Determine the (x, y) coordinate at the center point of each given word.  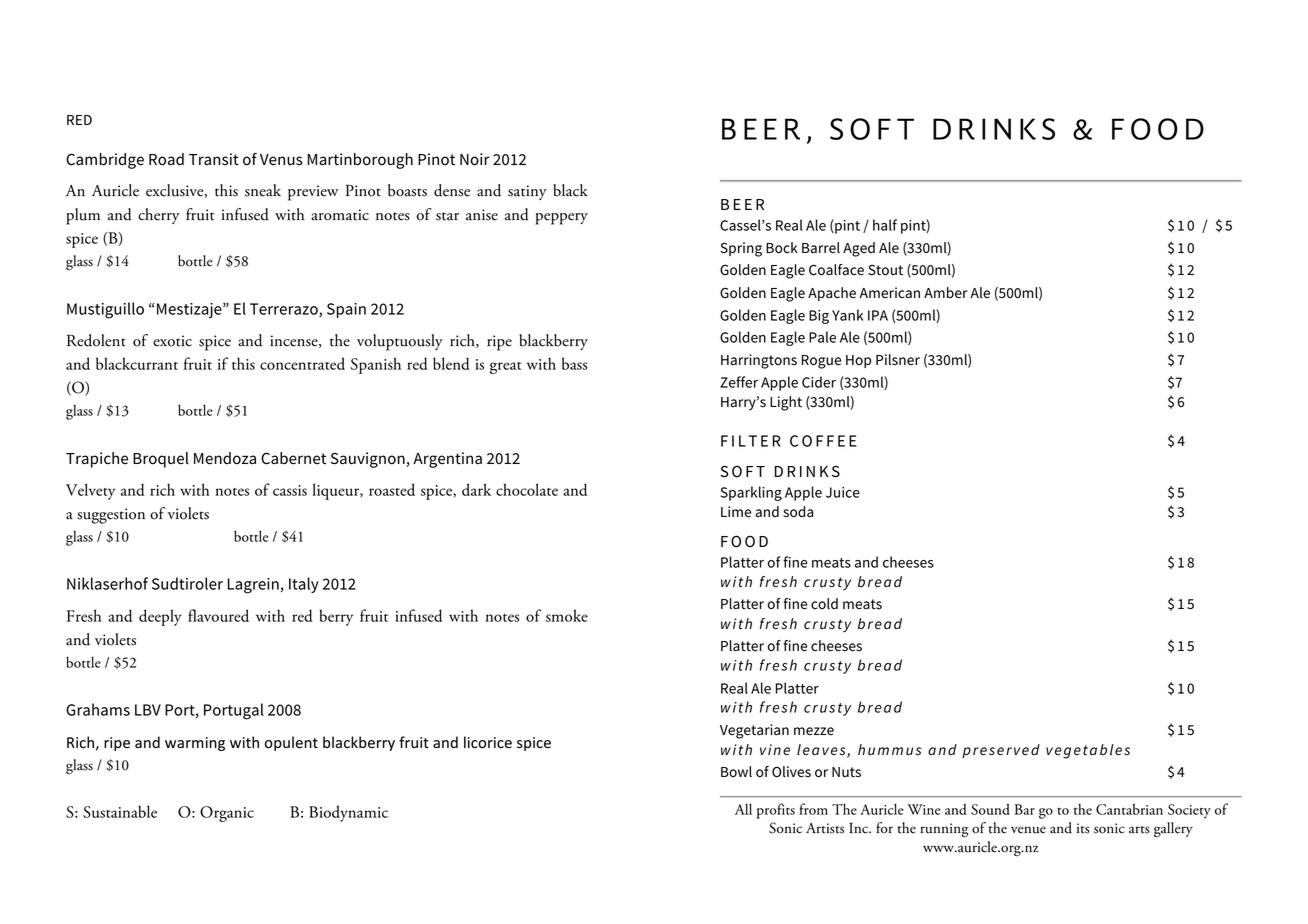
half (885, 225)
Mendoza (225, 458)
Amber (945, 293)
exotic (172, 341)
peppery (562, 219)
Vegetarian (754, 731)
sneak (263, 190)
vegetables (1088, 751)
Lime (736, 512)
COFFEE (823, 441)
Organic (227, 814)
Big (819, 317)
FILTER (751, 441)
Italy (304, 585)
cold (824, 604)
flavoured (218, 615)
